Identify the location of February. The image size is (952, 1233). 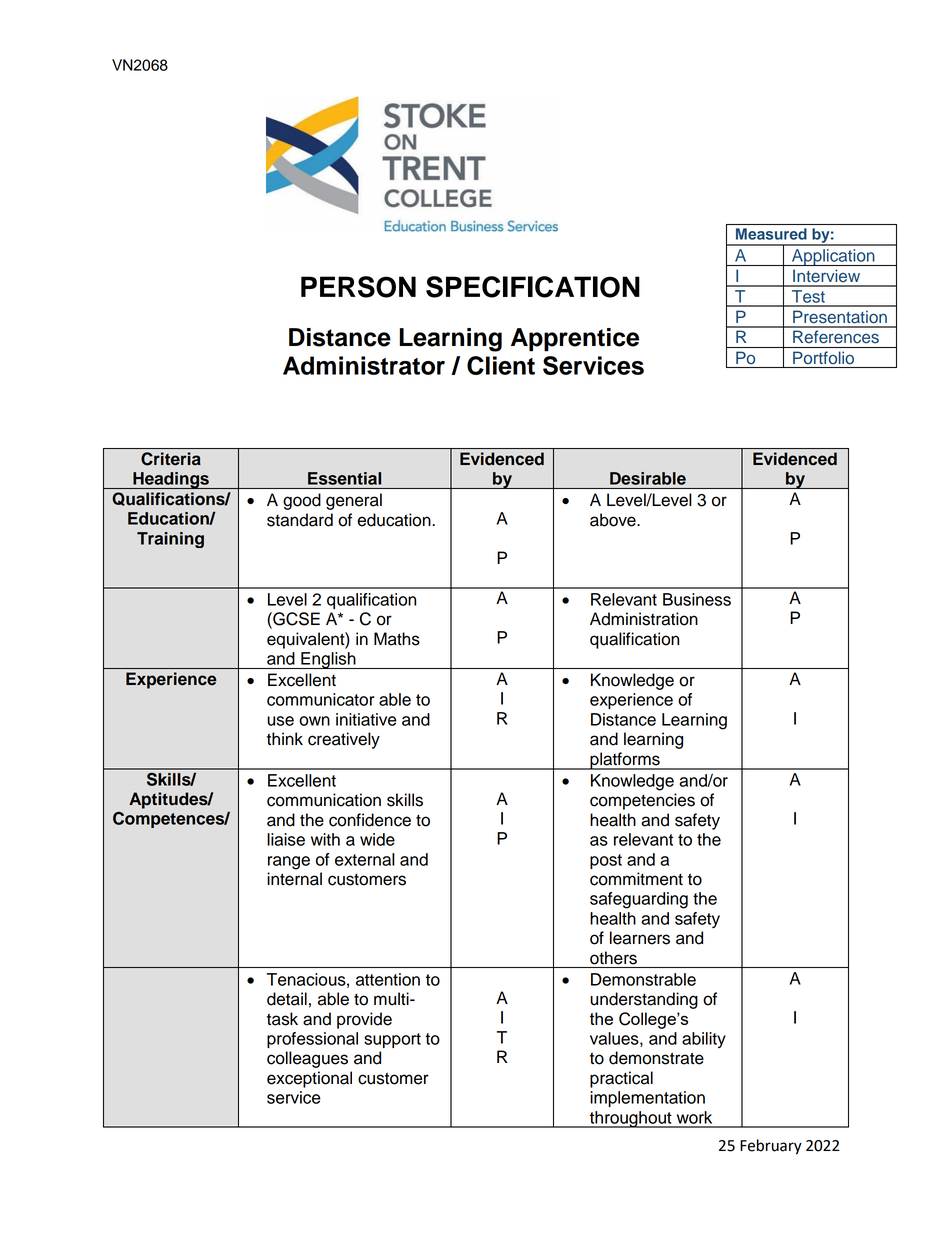
(771, 1147).
